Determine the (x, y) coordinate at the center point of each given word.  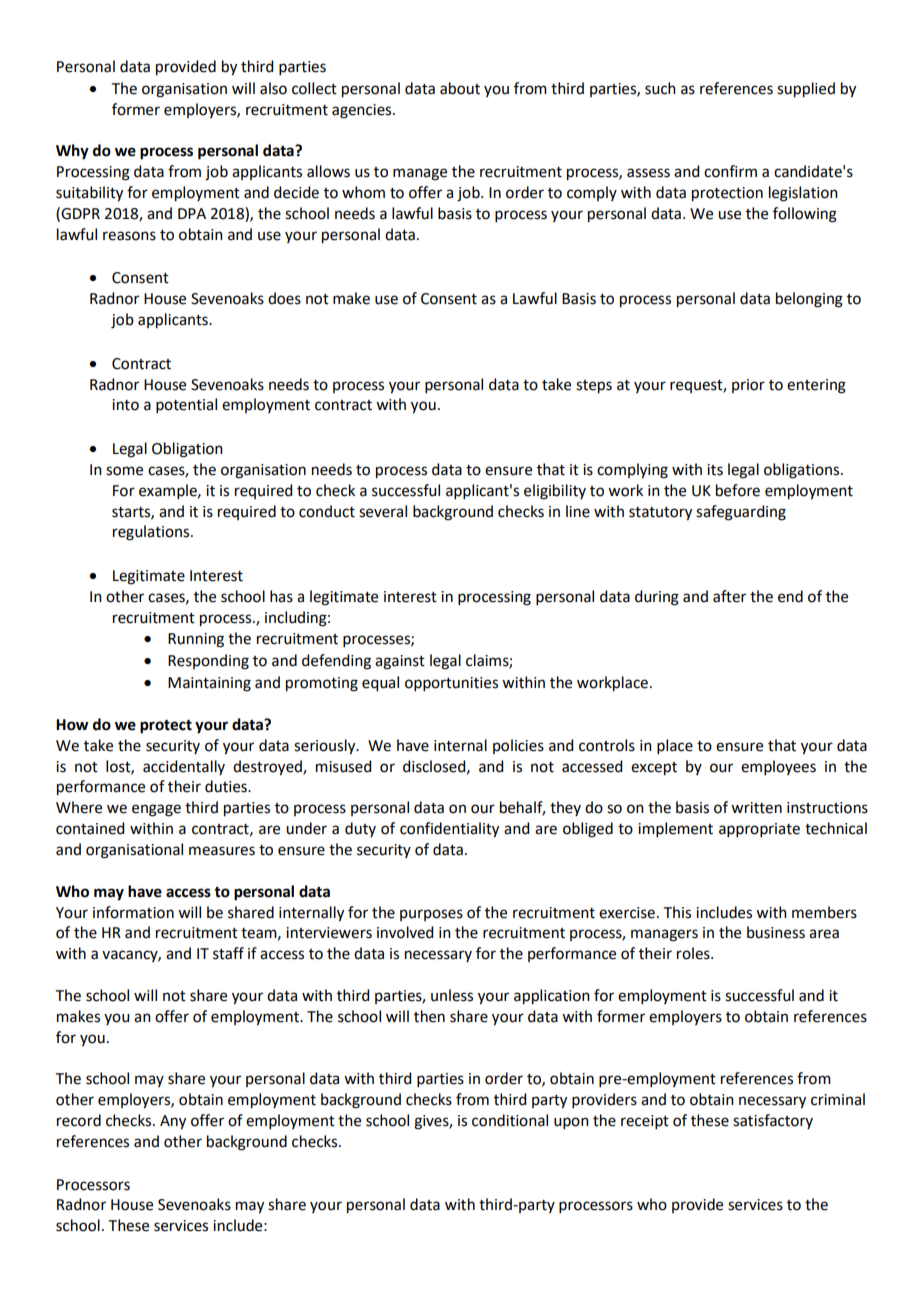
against (400, 662)
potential (186, 405)
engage (156, 810)
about (460, 88)
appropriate (759, 830)
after (729, 596)
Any (173, 1122)
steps (594, 387)
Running (196, 640)
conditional (510, 1120)
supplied (806, 90)
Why (72, 152)
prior (748, 386)
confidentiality (449, 830)
